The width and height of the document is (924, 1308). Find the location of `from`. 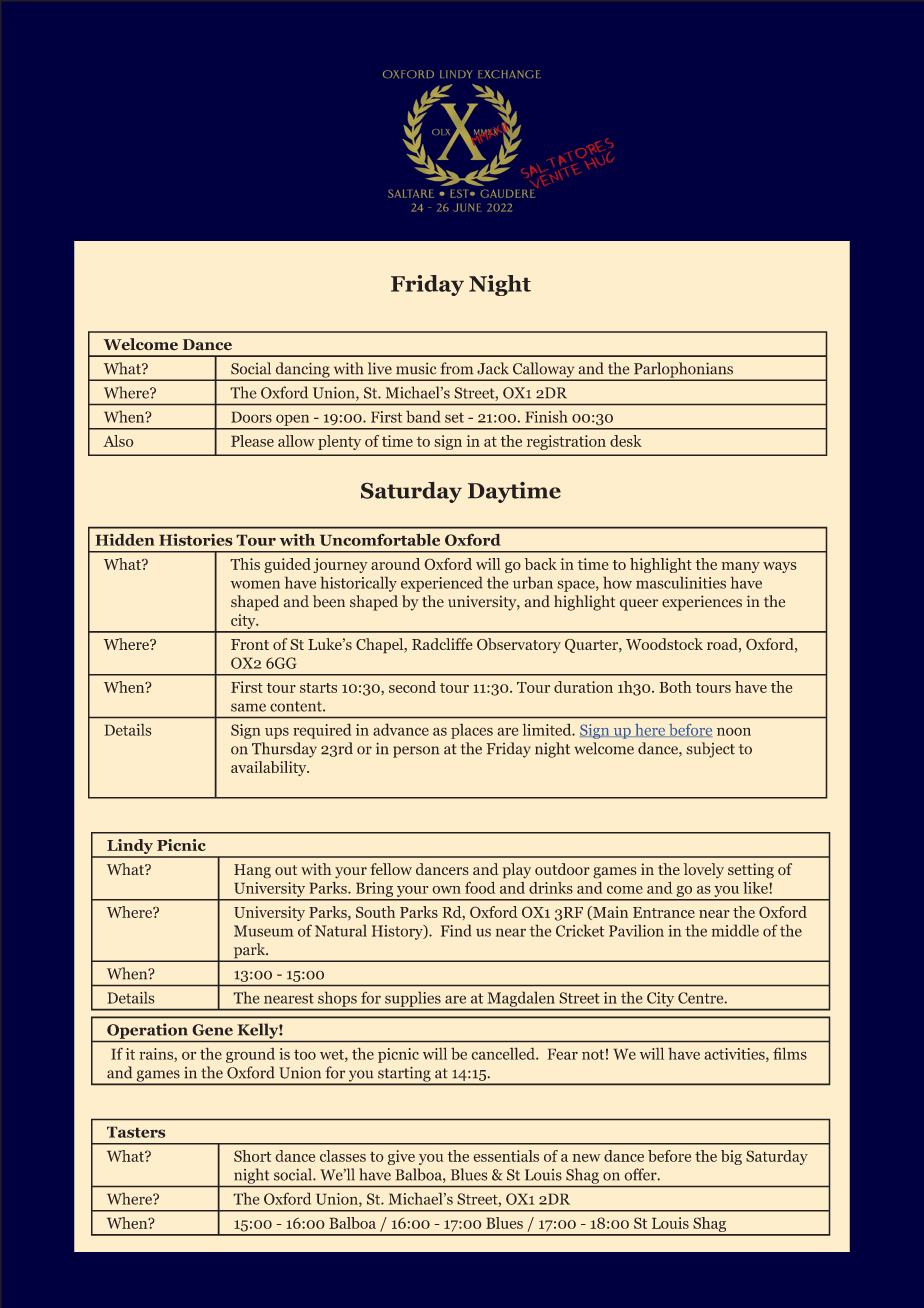

from is located at coordinates (457, 368).
